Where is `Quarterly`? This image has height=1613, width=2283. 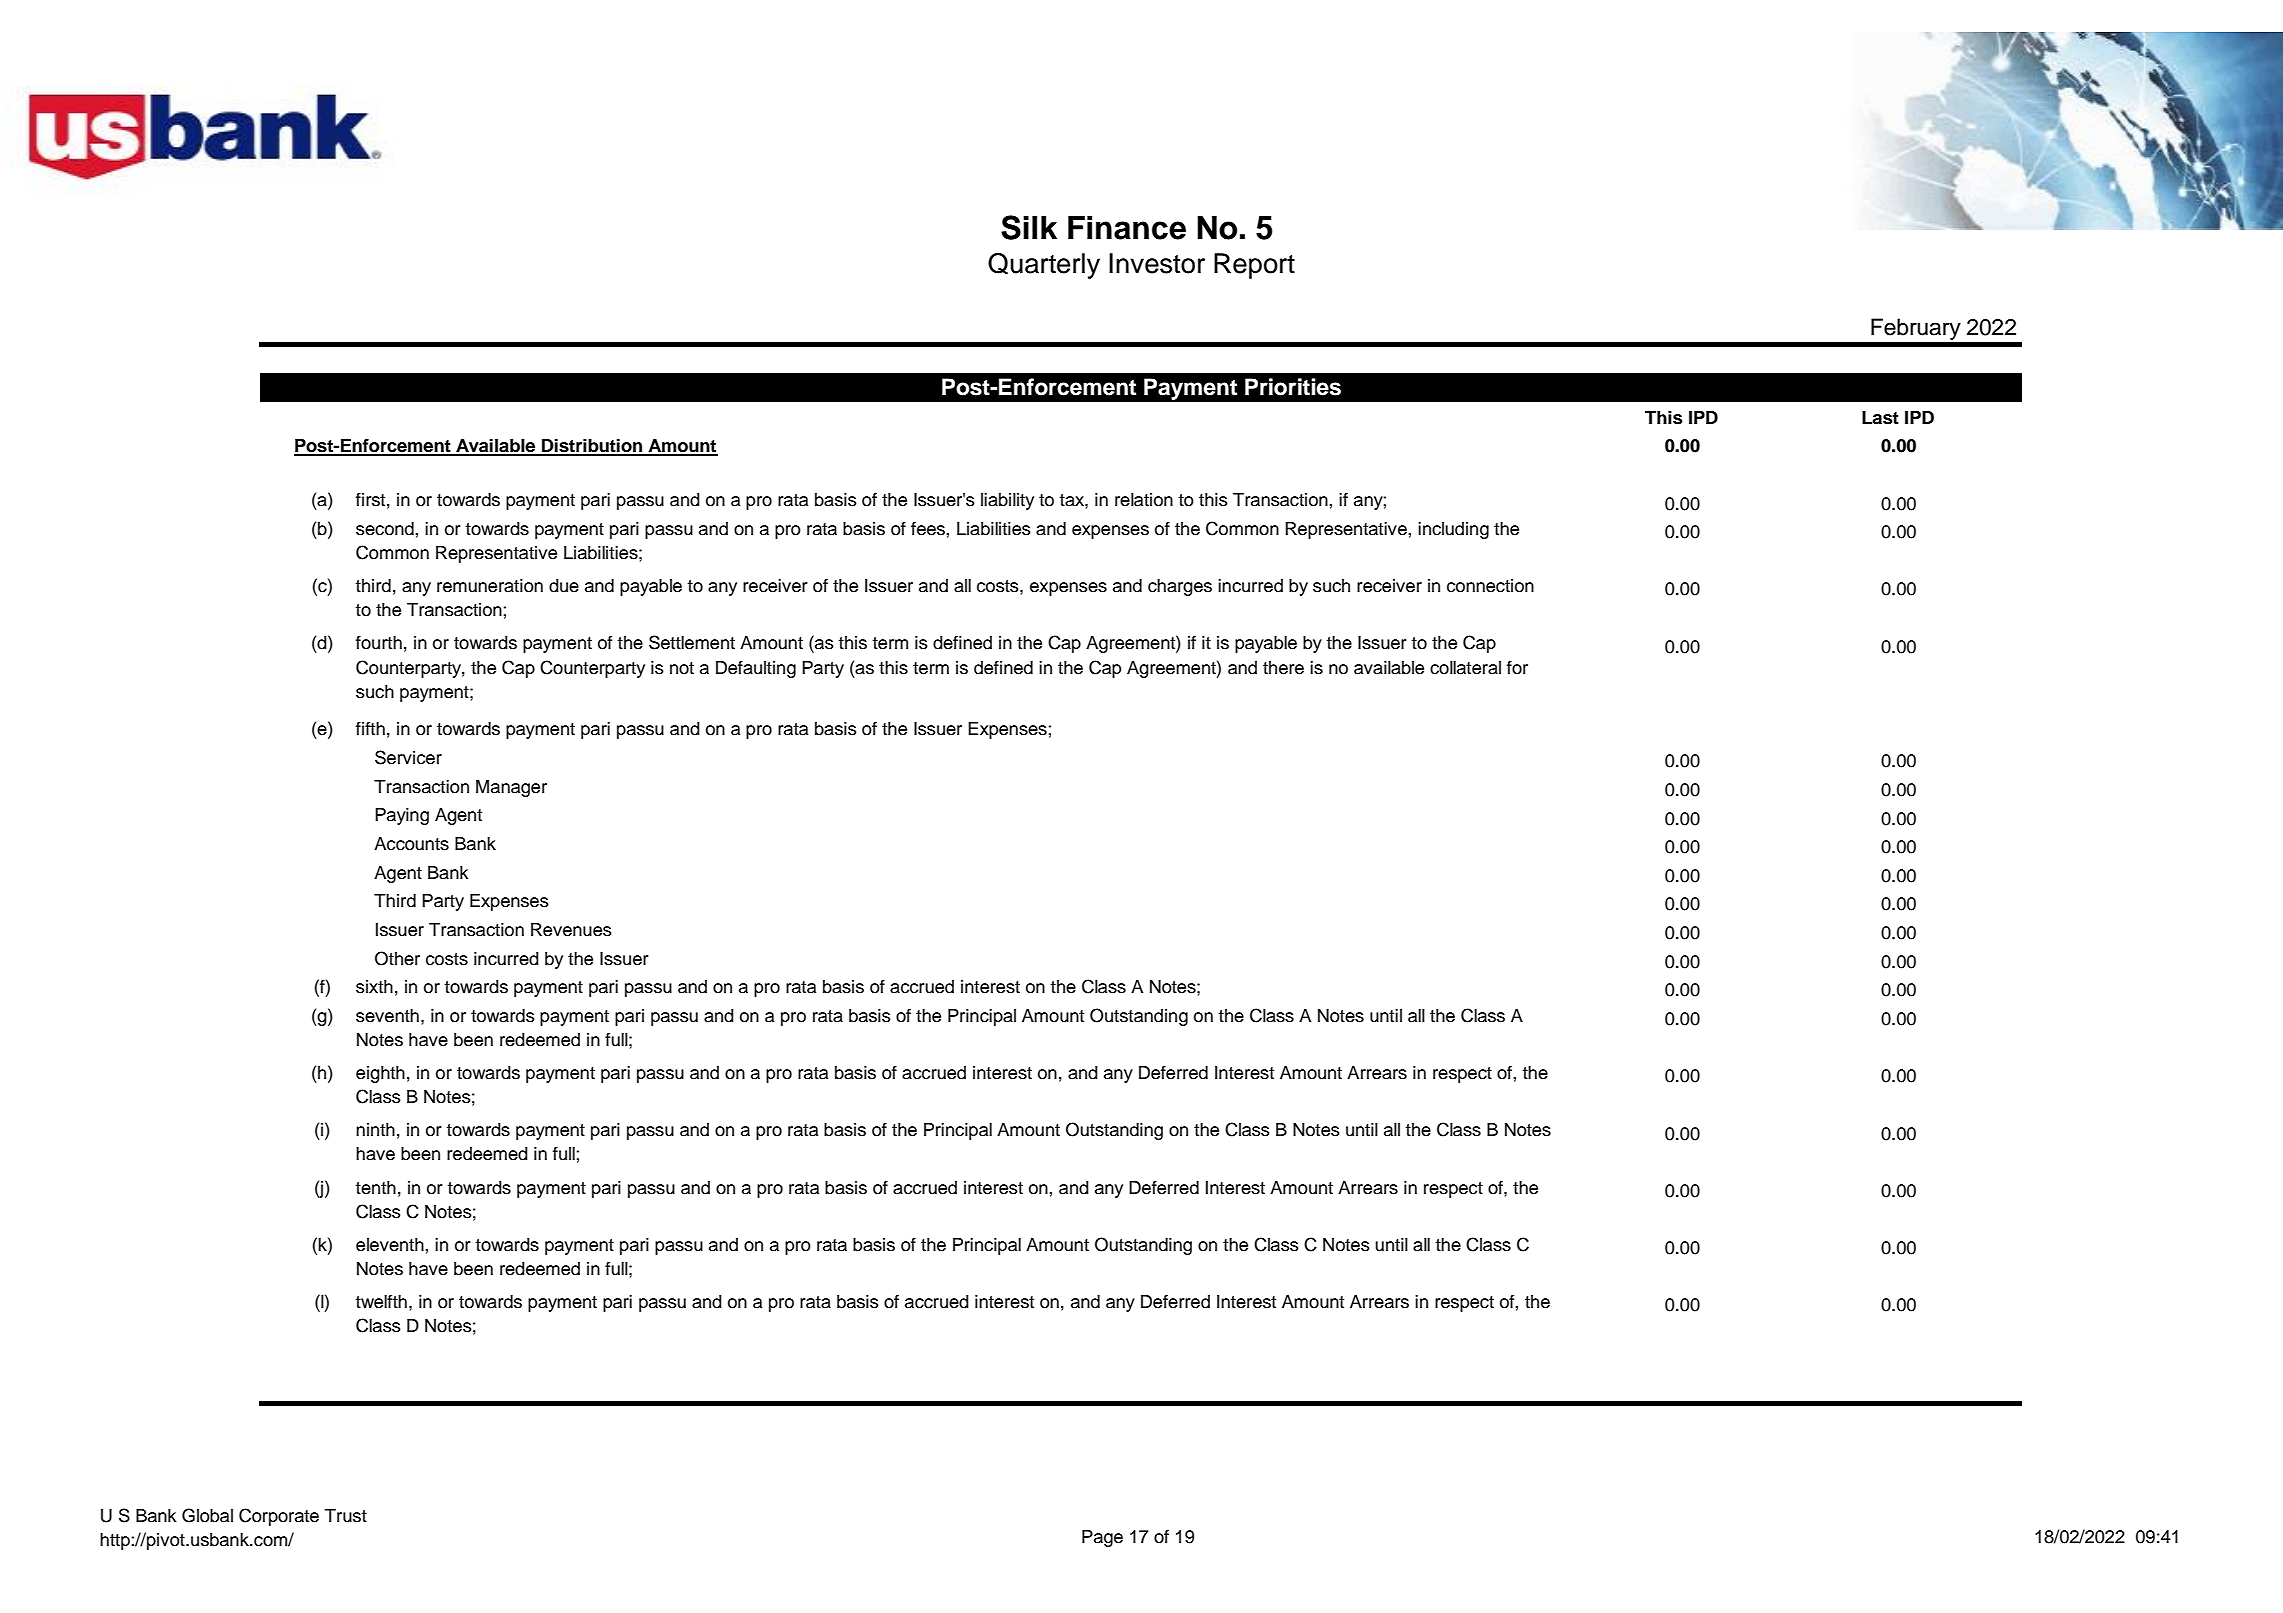
Quarterly is located at coordinates (1044, 266).
